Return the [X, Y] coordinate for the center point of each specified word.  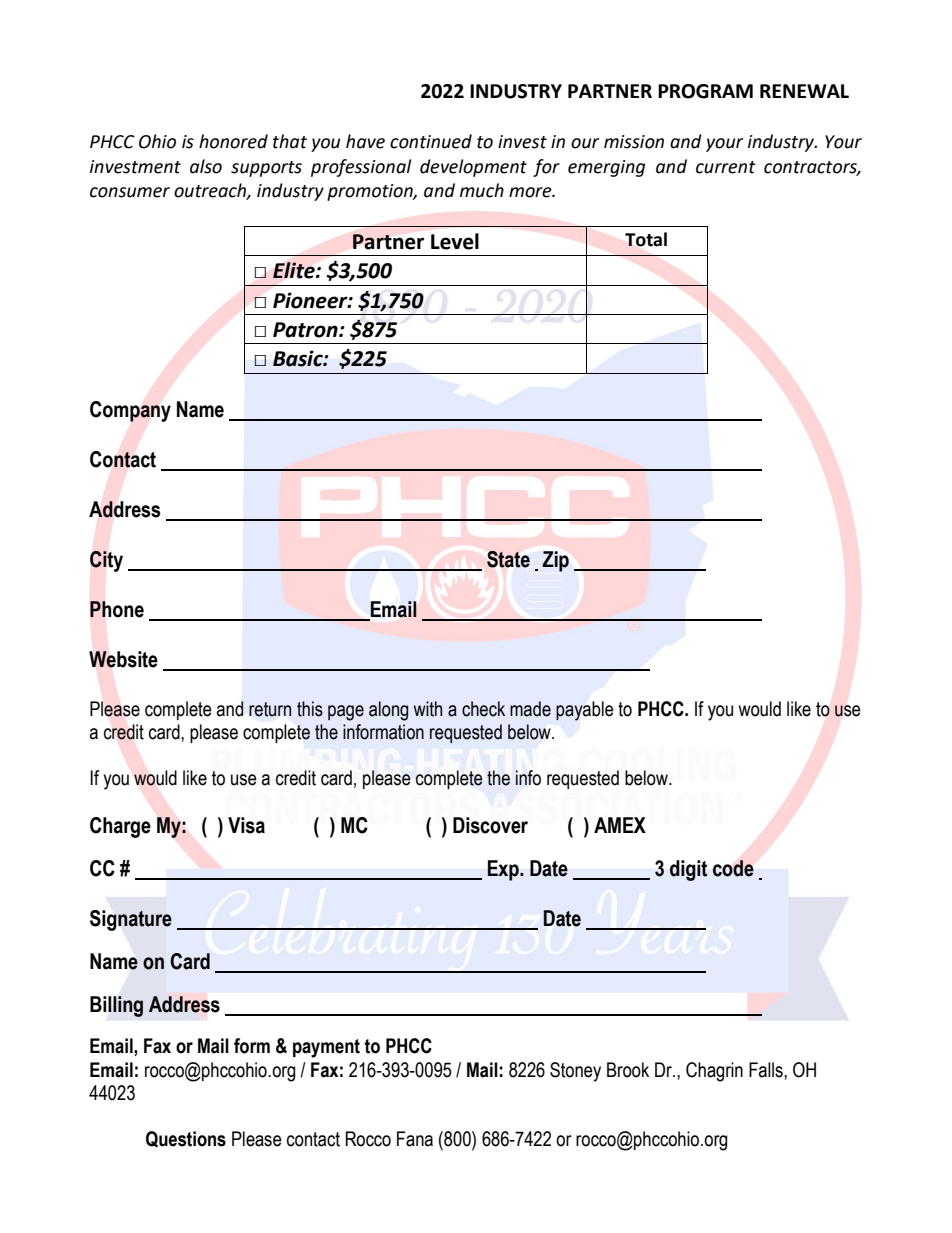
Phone [117, 609]
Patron [306, 330]
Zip [555, 561]
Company [130, 411]
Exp [504, 870]
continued [431, 141]
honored [233, 141]
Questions [186, 1139]
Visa [246, 825]
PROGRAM [705, 91]
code [733, 868]
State [508, 559]
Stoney [575, 1072]
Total [646, 239]
